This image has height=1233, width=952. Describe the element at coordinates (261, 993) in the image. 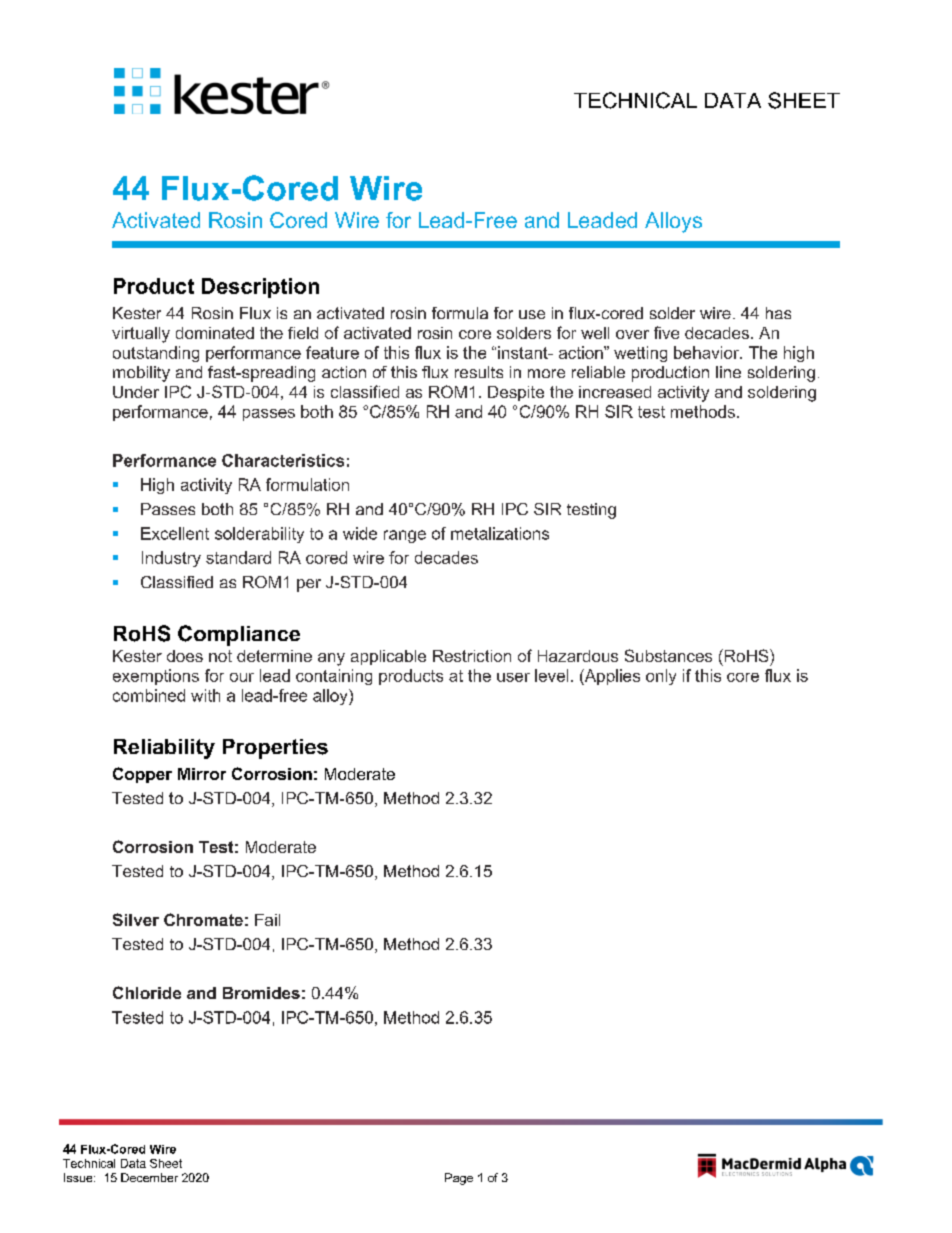

I see `Bromides` at that location.
